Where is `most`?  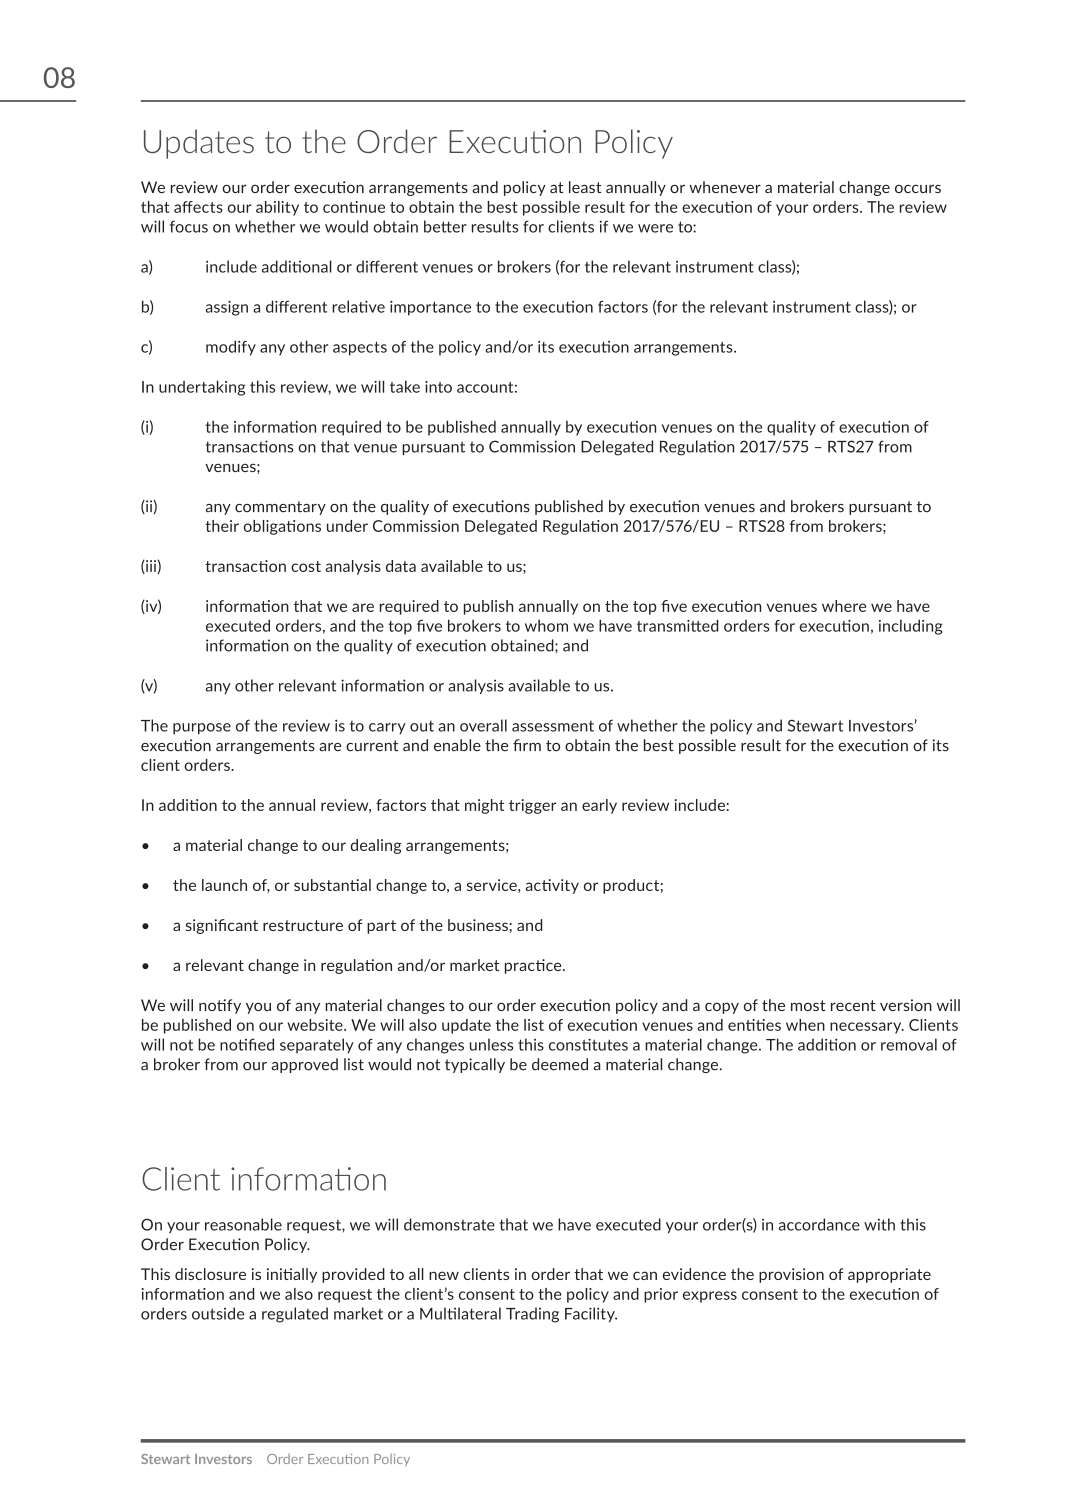
most is located at coordinates (808, 1005).
